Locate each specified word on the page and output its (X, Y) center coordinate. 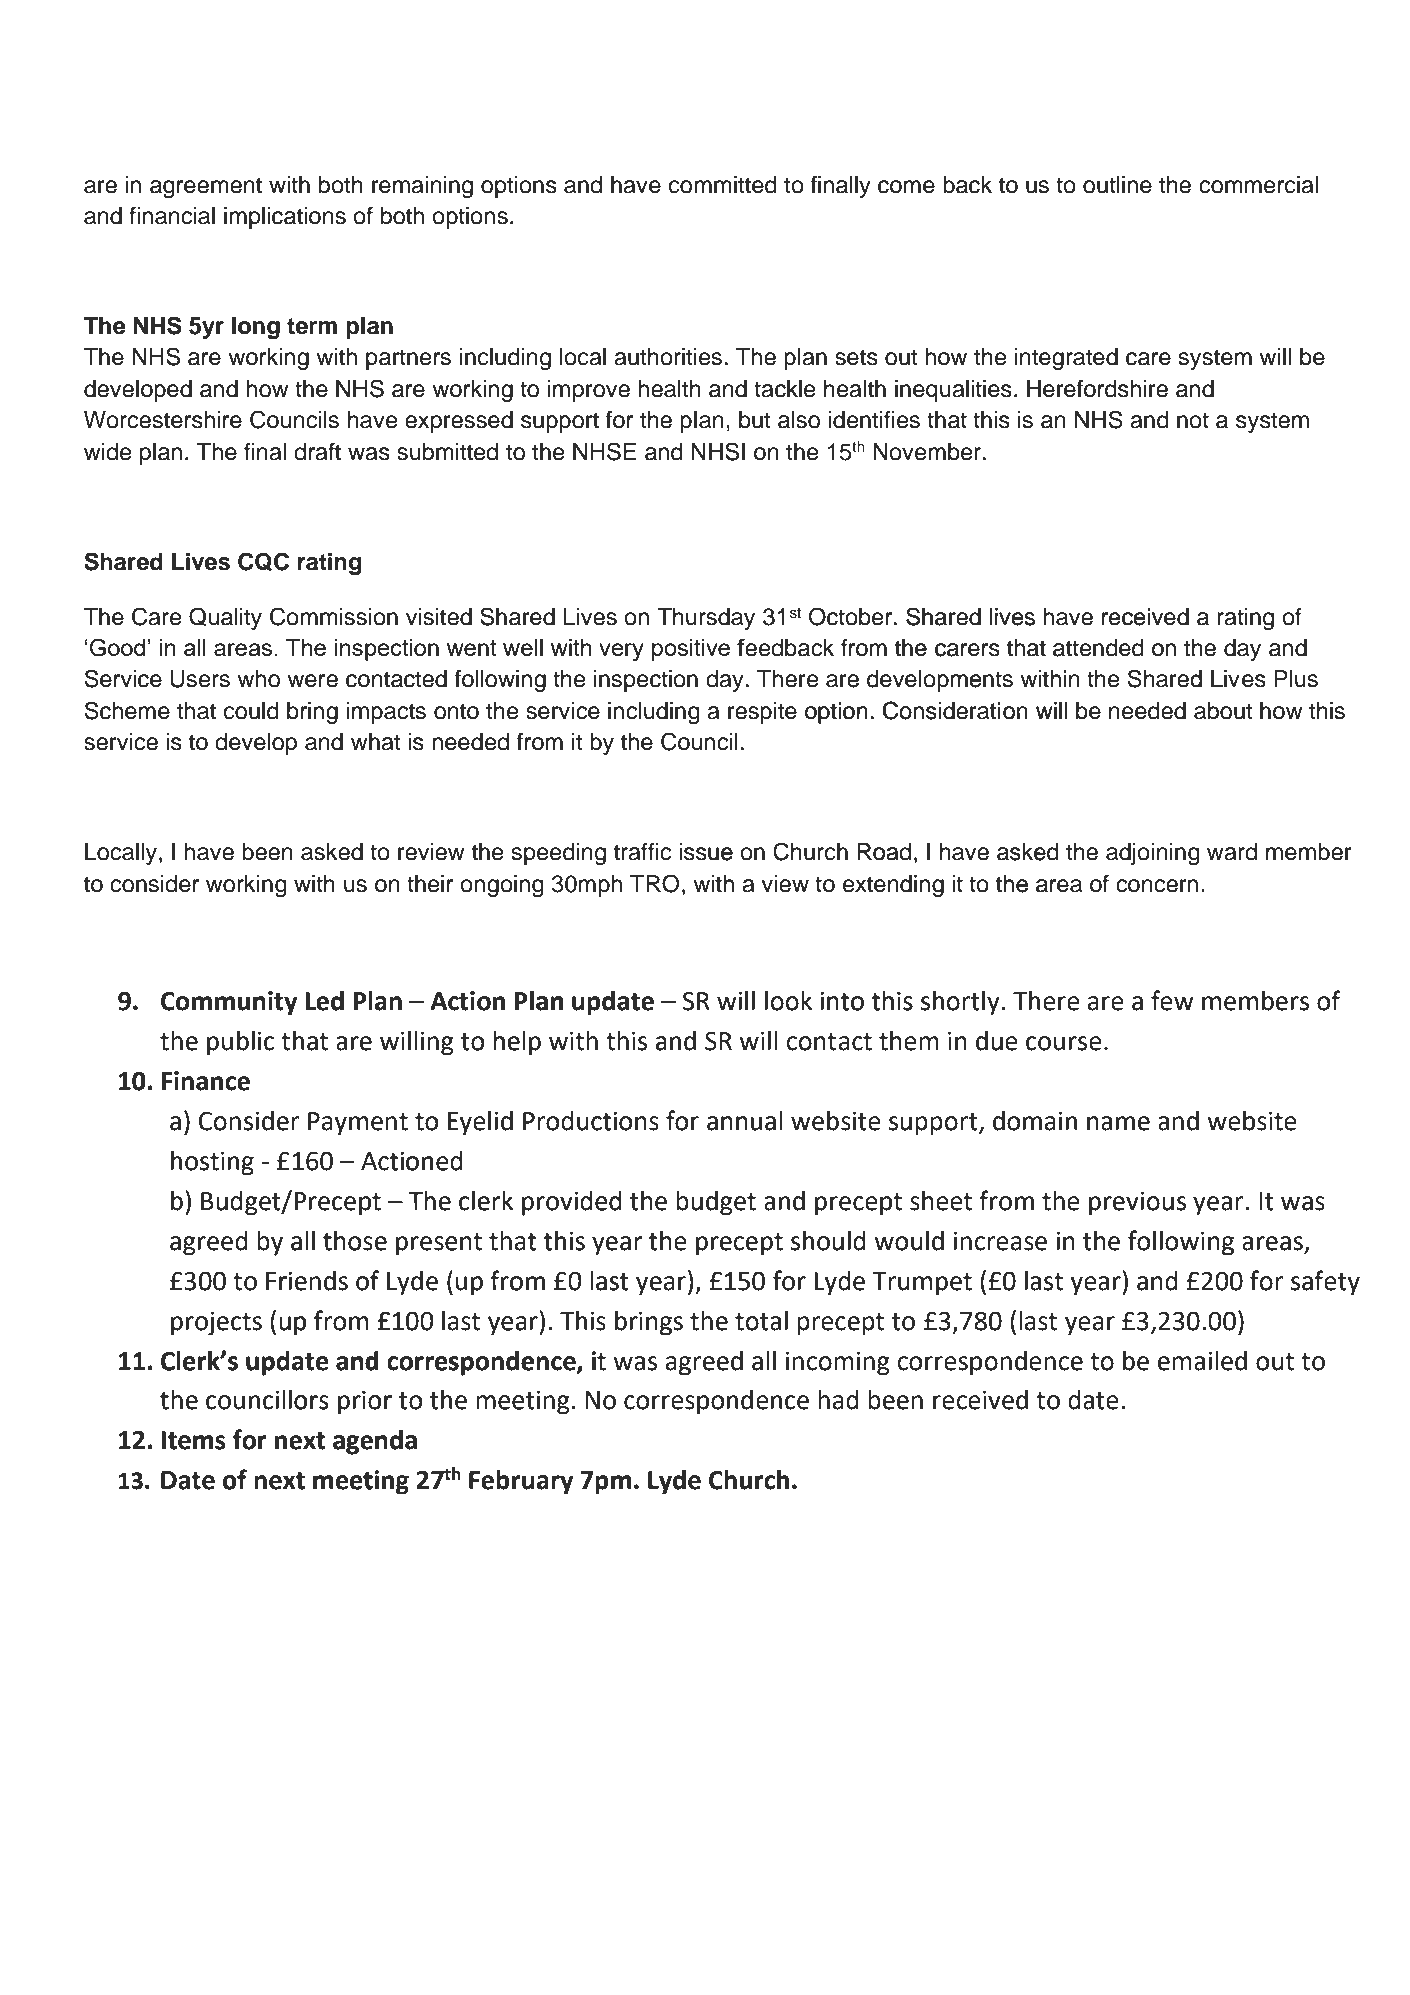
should (828, 1241)
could (251, 711)
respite (762, 713)
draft (317, 452)
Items (194, 1440)
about (1223, 711)
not (1193, 420)
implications (285, 218)
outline (1117, 185)
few (1172, 1000)
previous (1137, 1203)
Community (229, 1003)
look (788, 1001)
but (754, 420)
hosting (212, 1163)
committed (723, 185)
